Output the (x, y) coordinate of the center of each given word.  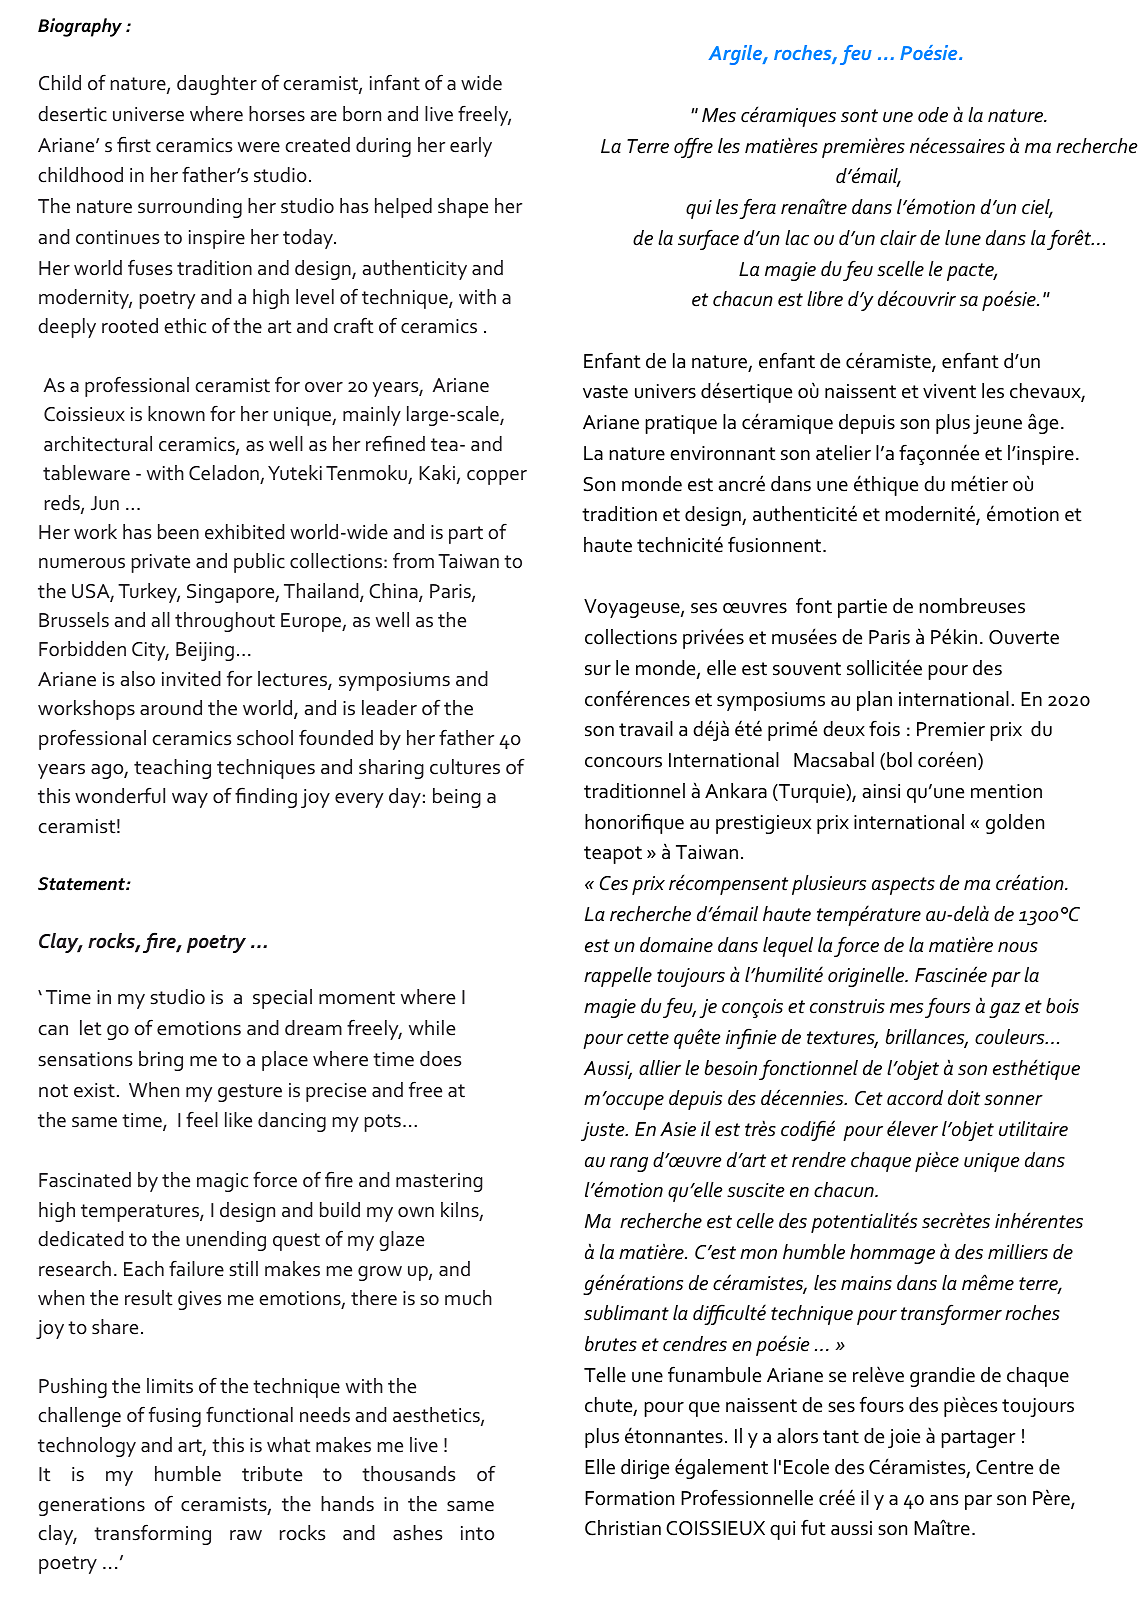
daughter (217, 85)
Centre (1004, 1467)
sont (859, 116)
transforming (152, 1534)
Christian (623, 1528)
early (471, 147)
